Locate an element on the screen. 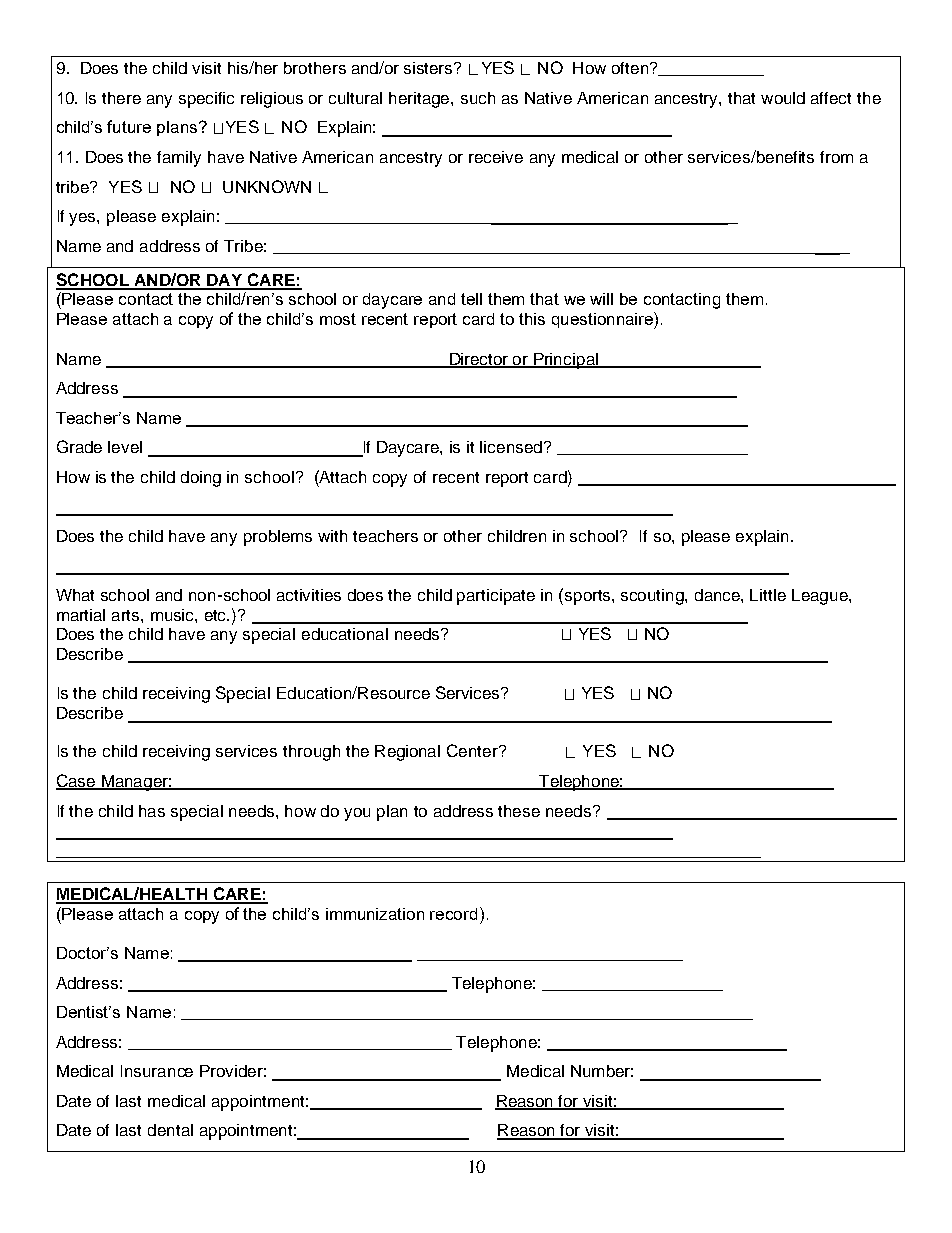  would is located at coordinates (783, 98).
